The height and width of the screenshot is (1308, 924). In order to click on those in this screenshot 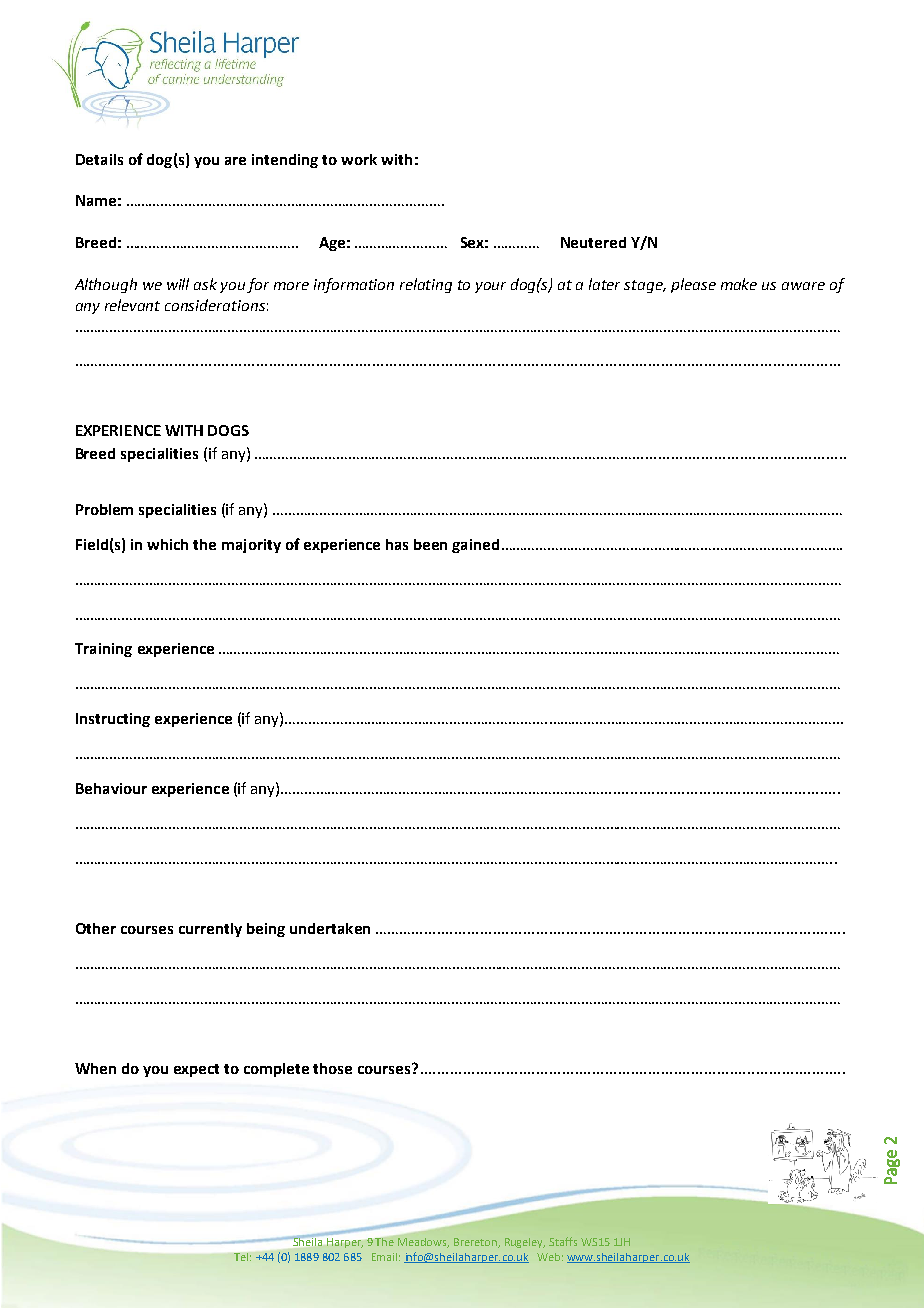, I will do `click(332, 1068)`.
